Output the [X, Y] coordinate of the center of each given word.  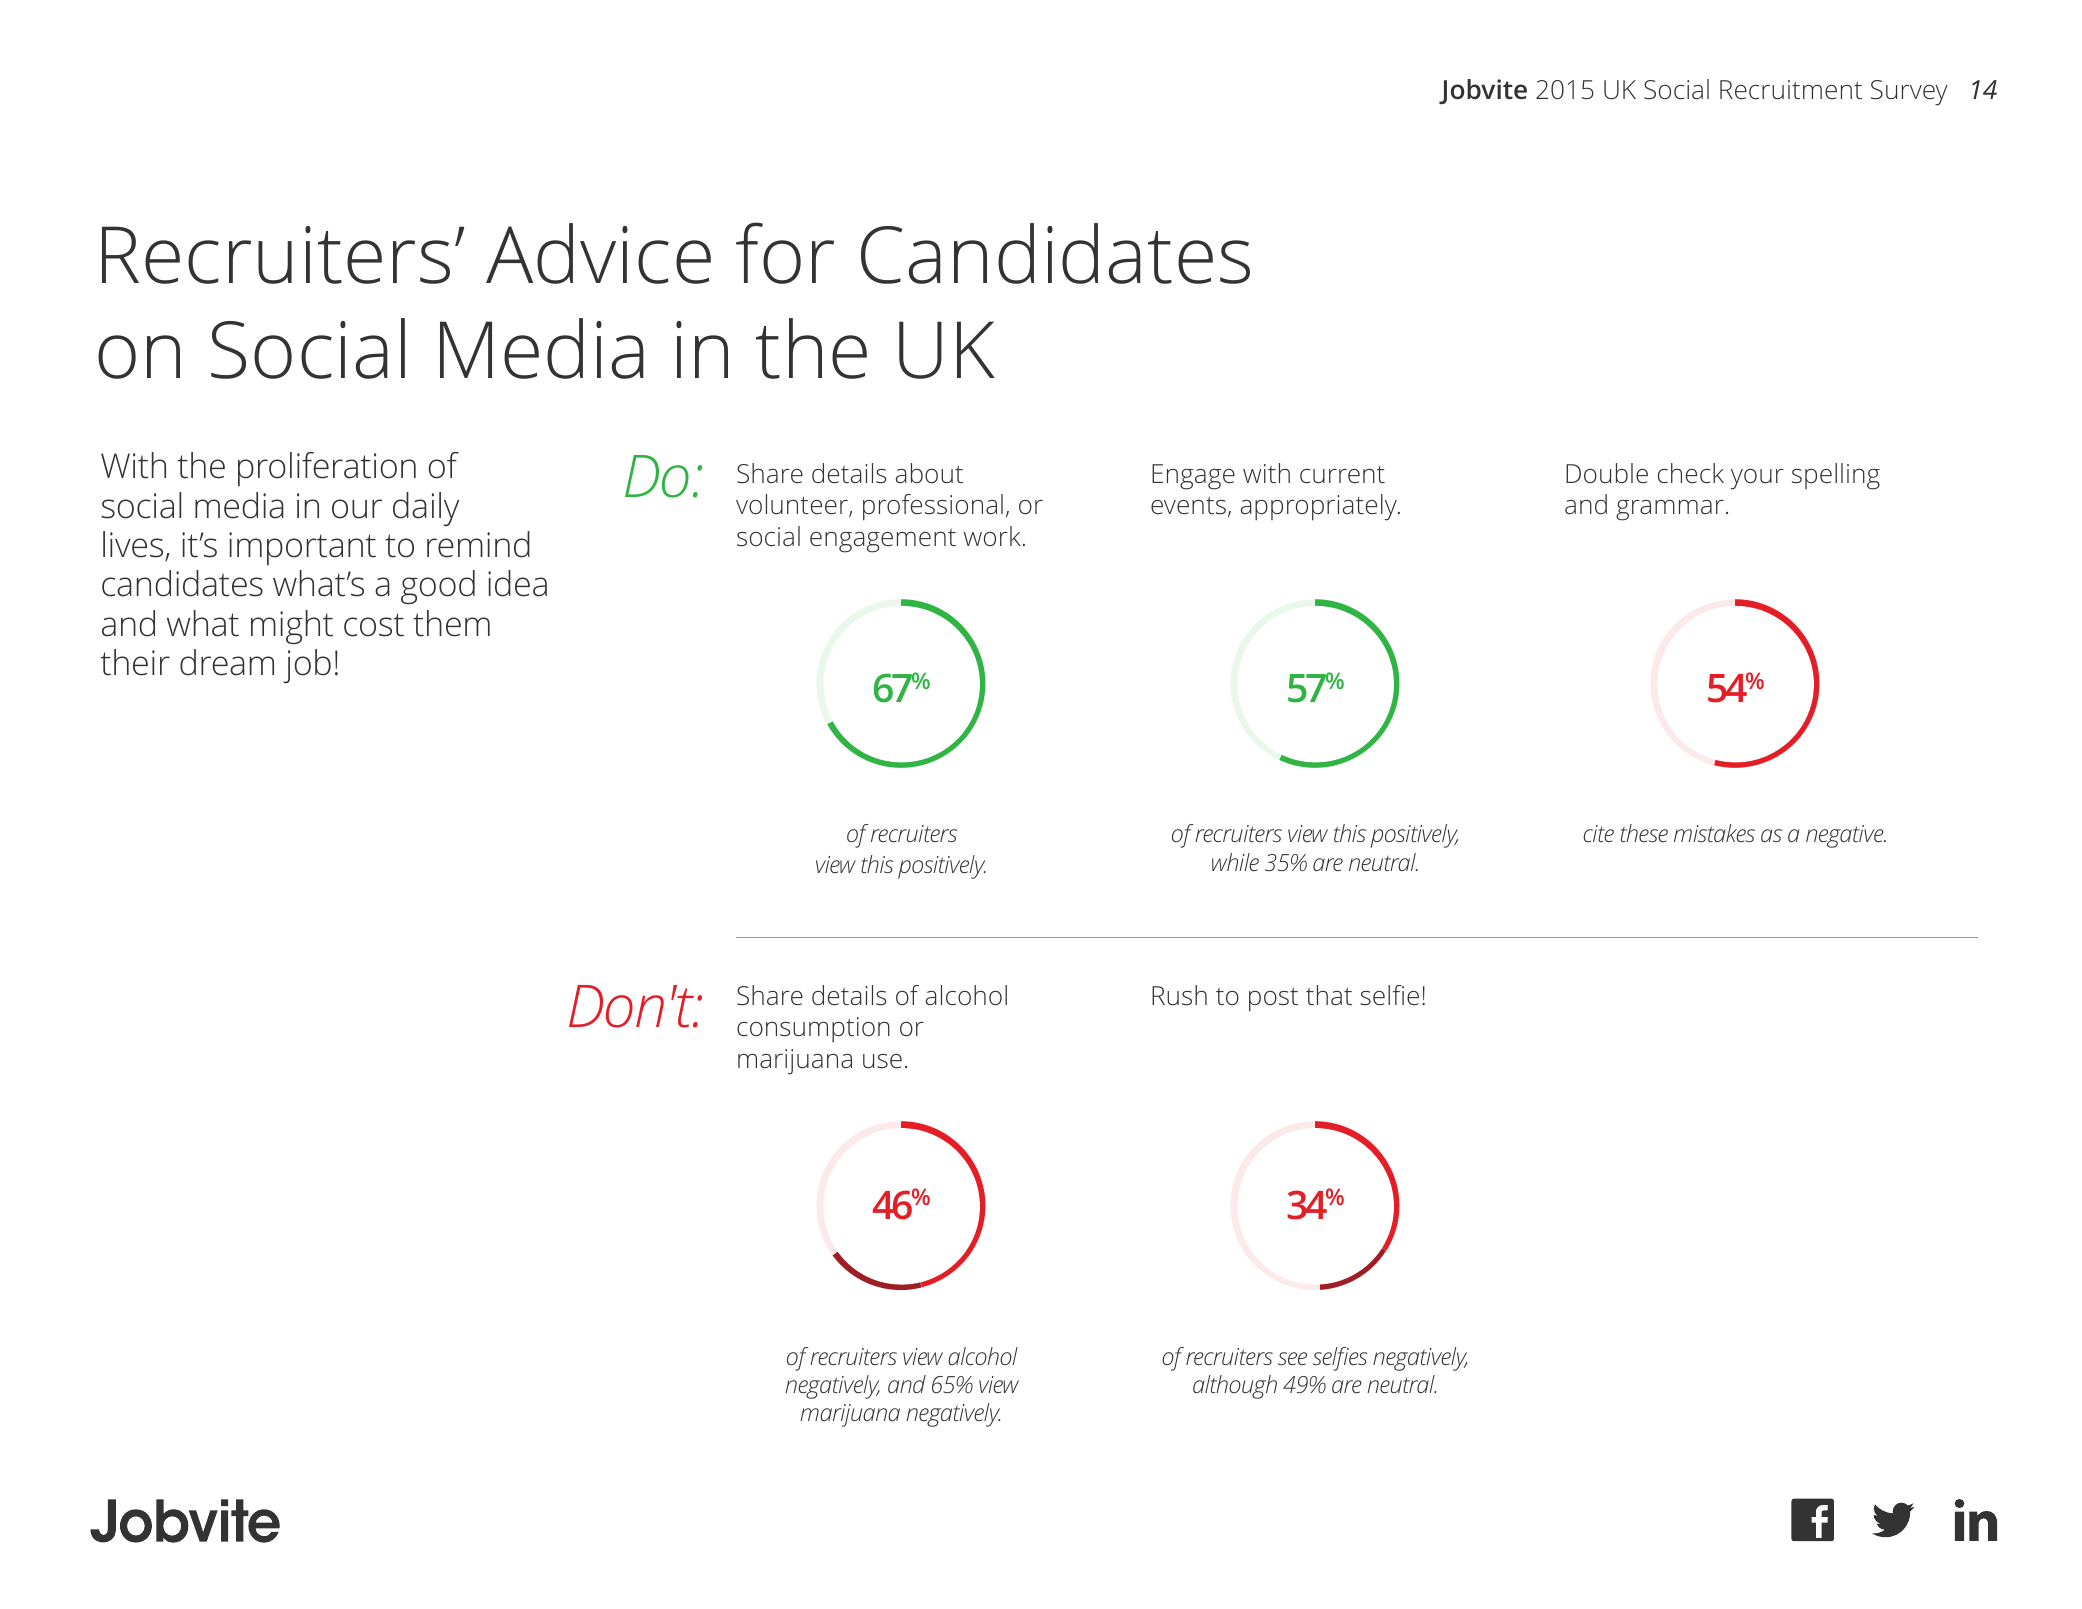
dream [227, 662]
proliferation [327, 469]
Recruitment [1791, 89]
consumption [813, 1030]
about [929, 473]
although [1235, 1387]
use [882, 1061]
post [1273, 1000]
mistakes [1714, 833]
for [785, 253]
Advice [598, 253]
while [1235, 862]
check [1691, 473]
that [1329, 995]
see [1292, 1358]
